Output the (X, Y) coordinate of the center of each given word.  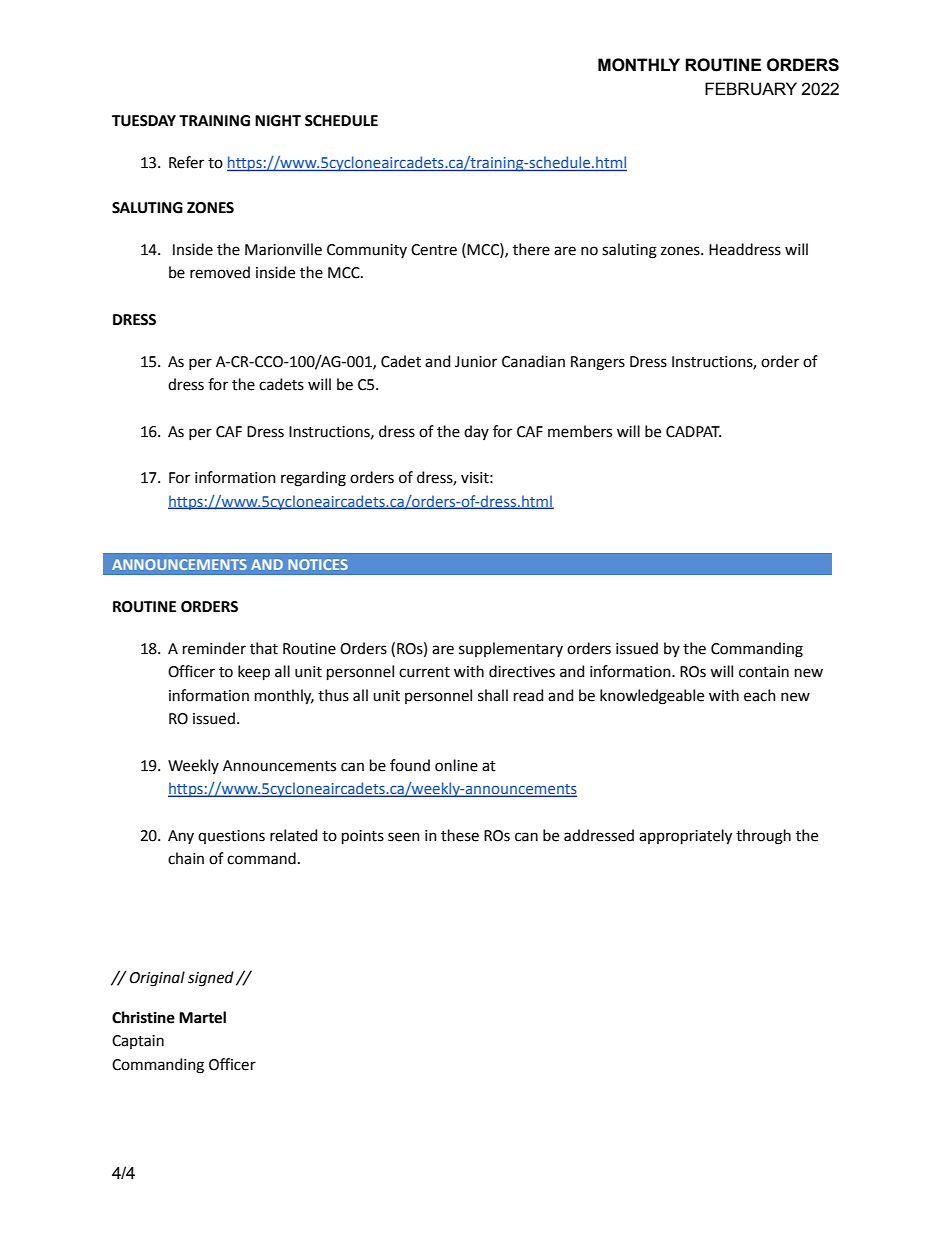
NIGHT (278, 121)
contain (764, 672)
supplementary (511, 649)
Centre (434, 250)
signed (211, 979)
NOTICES (318, 564)
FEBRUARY (751, 89)
